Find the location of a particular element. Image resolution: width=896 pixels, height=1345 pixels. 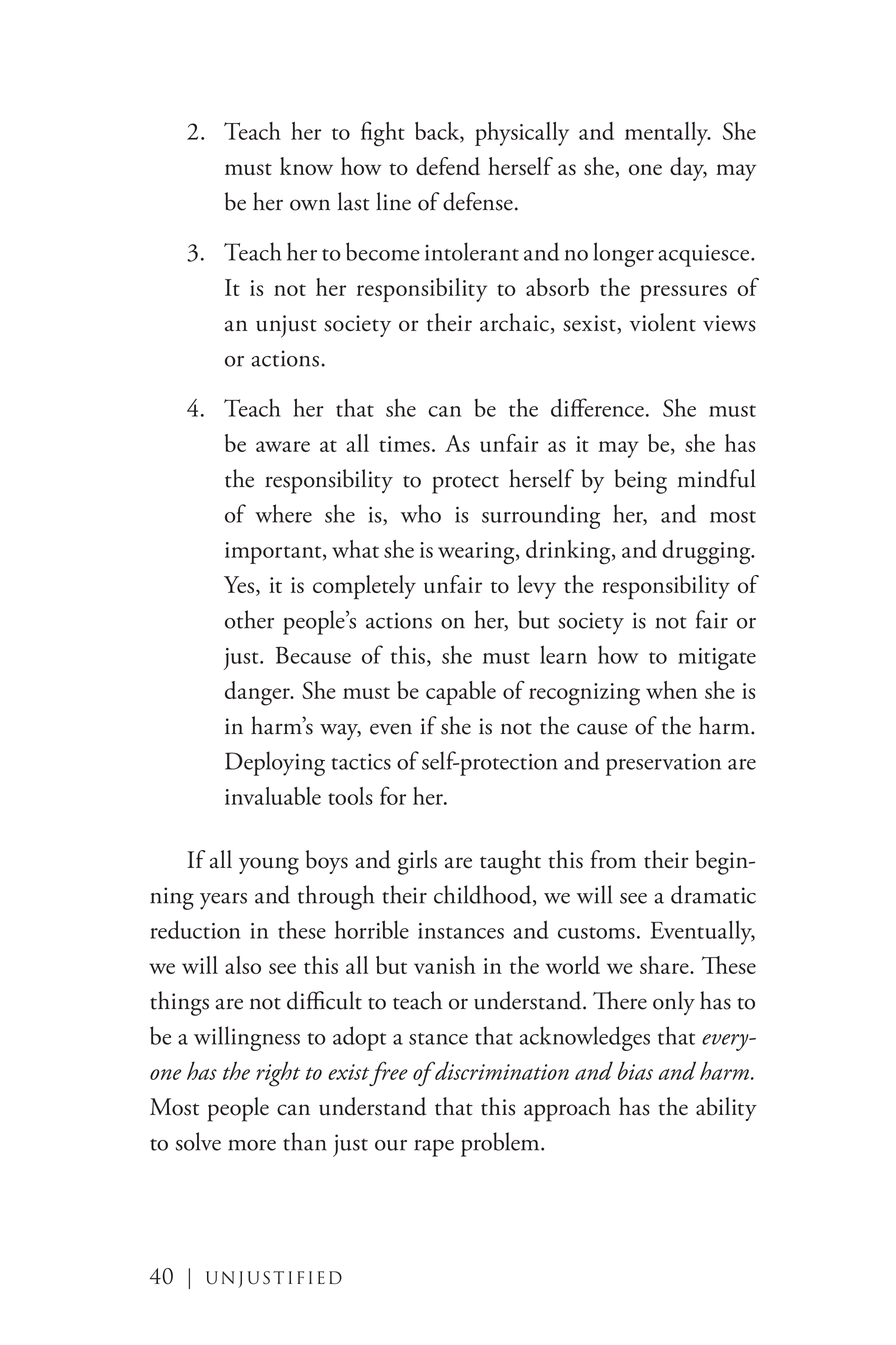

bias is located at coordinates (635, 1070).
